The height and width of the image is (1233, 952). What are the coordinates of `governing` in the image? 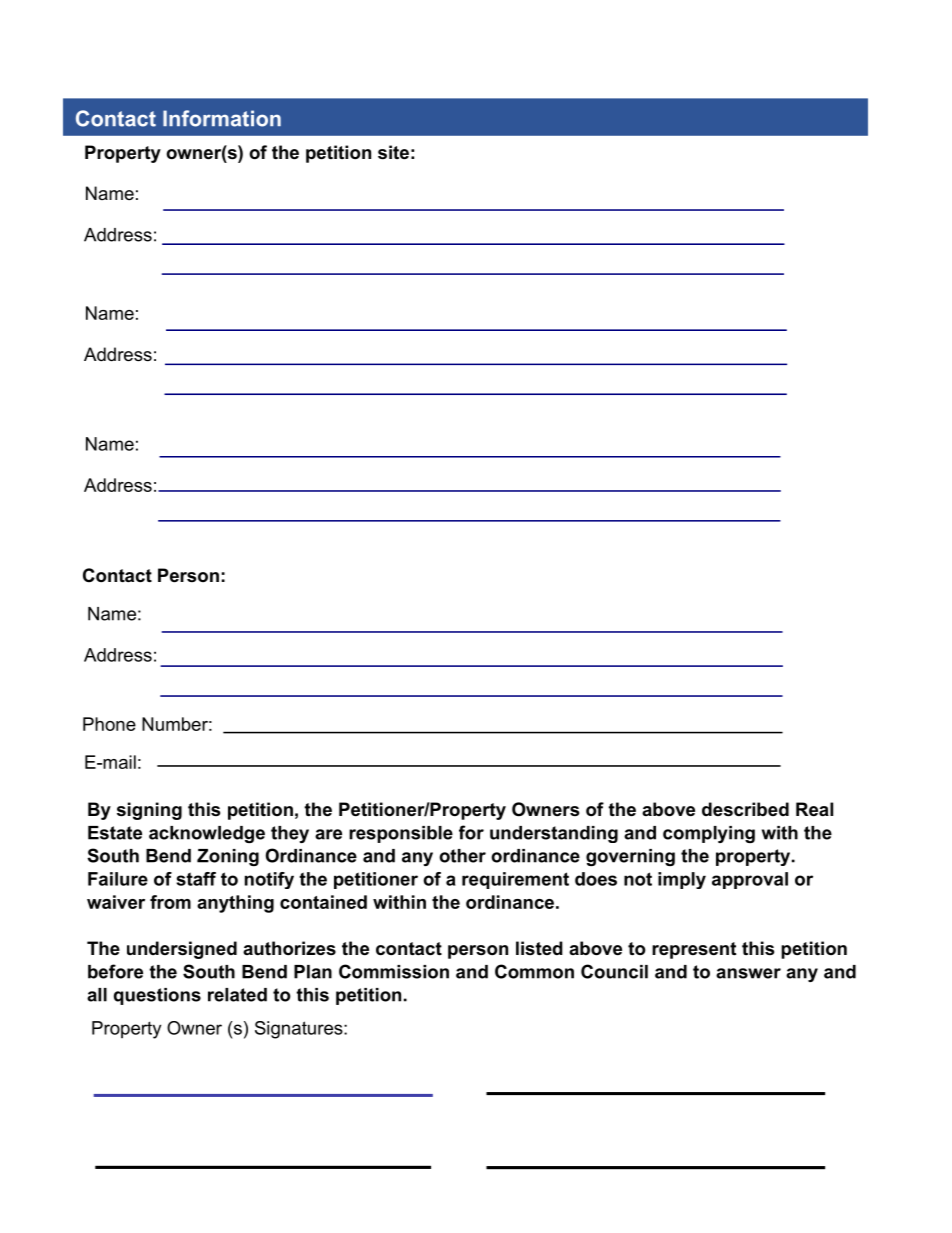 It's located at (630, 857).
